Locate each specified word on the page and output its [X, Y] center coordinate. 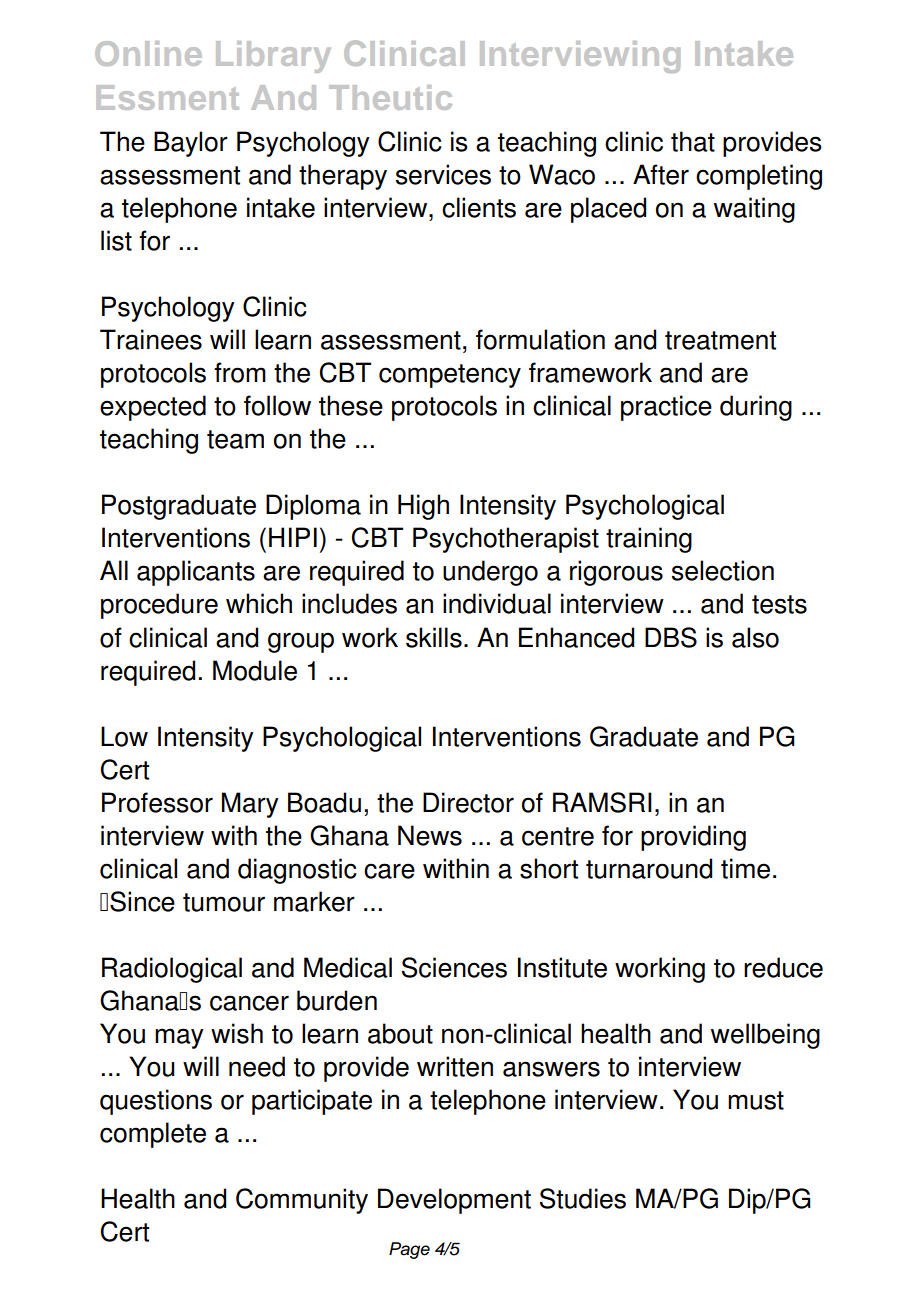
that [693, 141]
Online [148, 53]
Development [454, 1201]
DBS [671, 637]
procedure [159, 606]
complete [153, 1135]
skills [434, 637]
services [443, 174]
